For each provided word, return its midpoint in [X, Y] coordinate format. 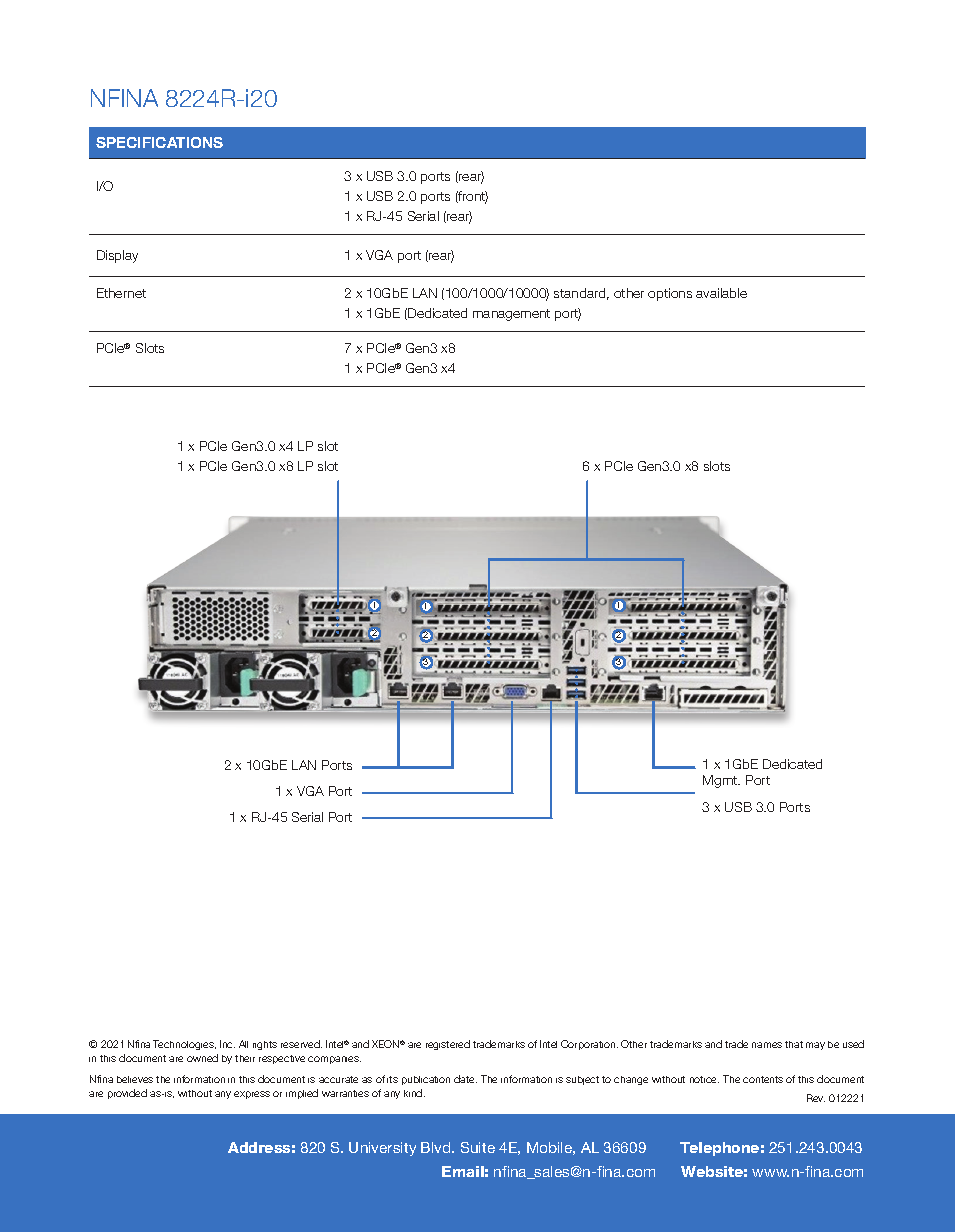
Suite [478, 1147]
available [721, 293]
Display [117, 256]
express [252, 1095]
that [794, 1044]
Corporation [589, 1045]
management [511, 315]
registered [448, 1045]
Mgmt [721, 781]
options [670, 294]
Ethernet [121, 293]
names [767, 1045]
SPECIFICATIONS [159, 142]
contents [763, 1079]
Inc [227, 1044]
